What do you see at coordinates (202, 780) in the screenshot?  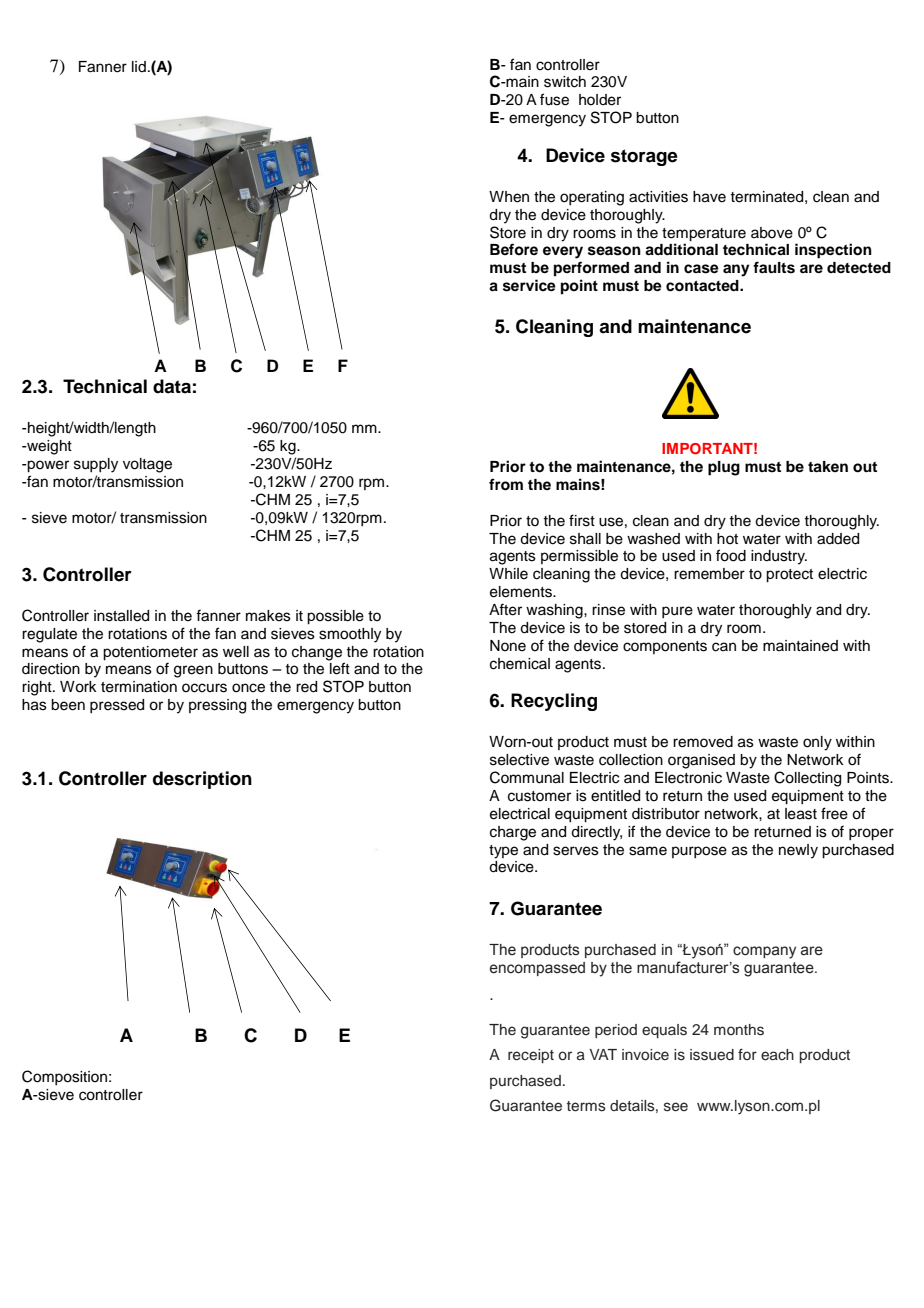 I see `description` at bounding box center [202, 780].
